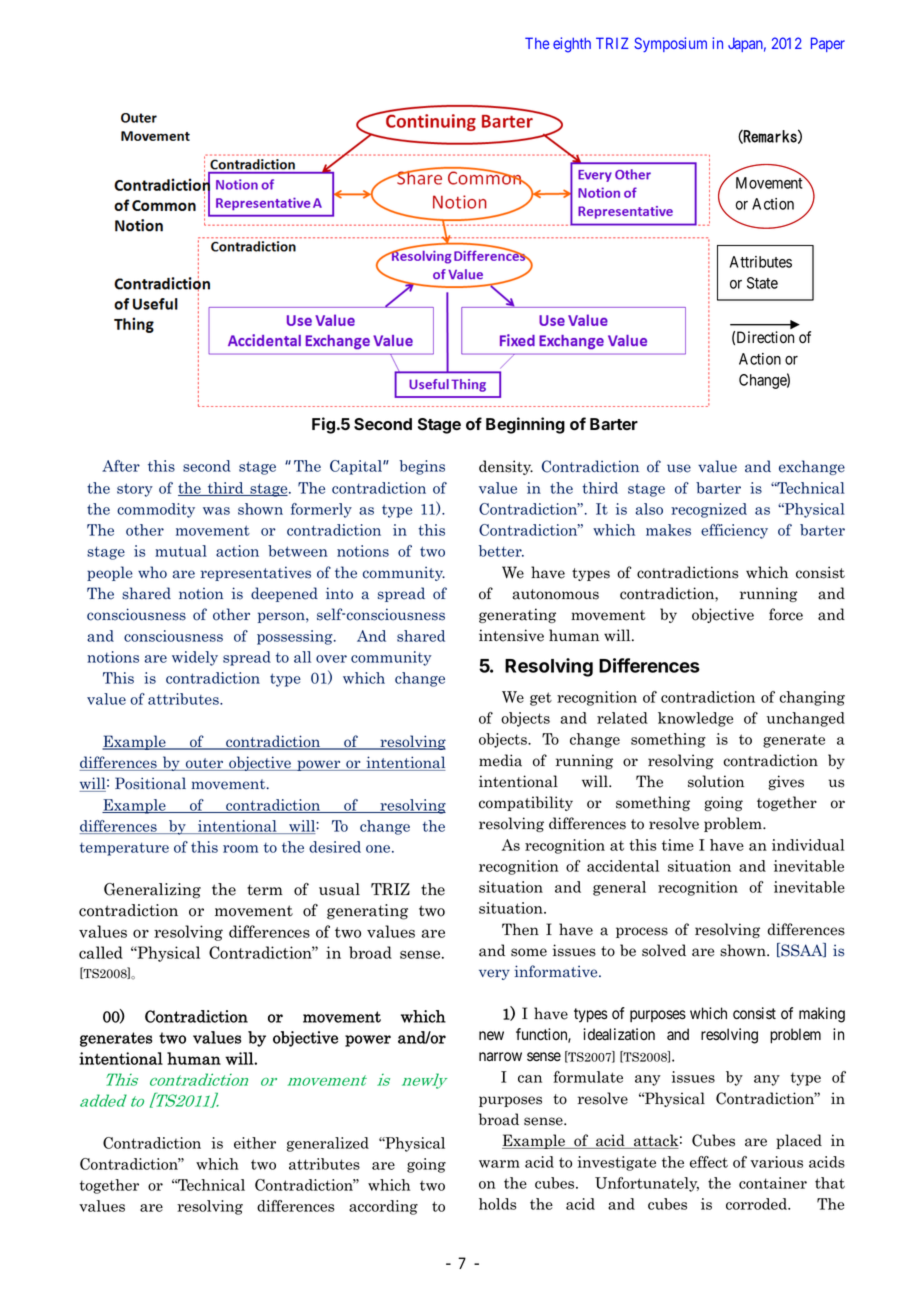 Image resolution: width=924 pixels, height=1308 pixels. Describe the element at coordinates (572, 45) in the screenshot. I see `eighth` at that location.
